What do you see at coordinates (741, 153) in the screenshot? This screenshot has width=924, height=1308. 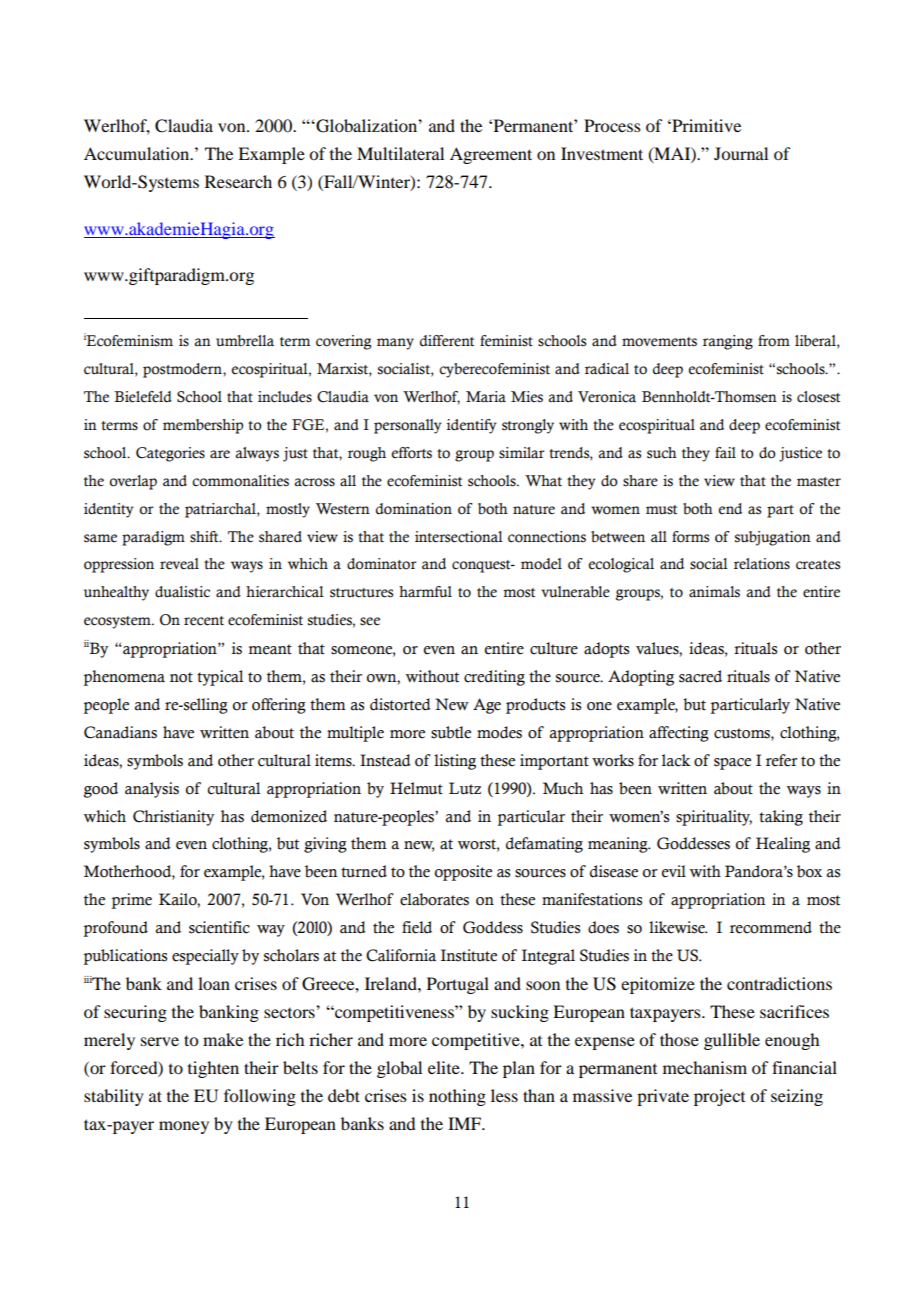 I see `Journal` at bounding box center [741, 153].
